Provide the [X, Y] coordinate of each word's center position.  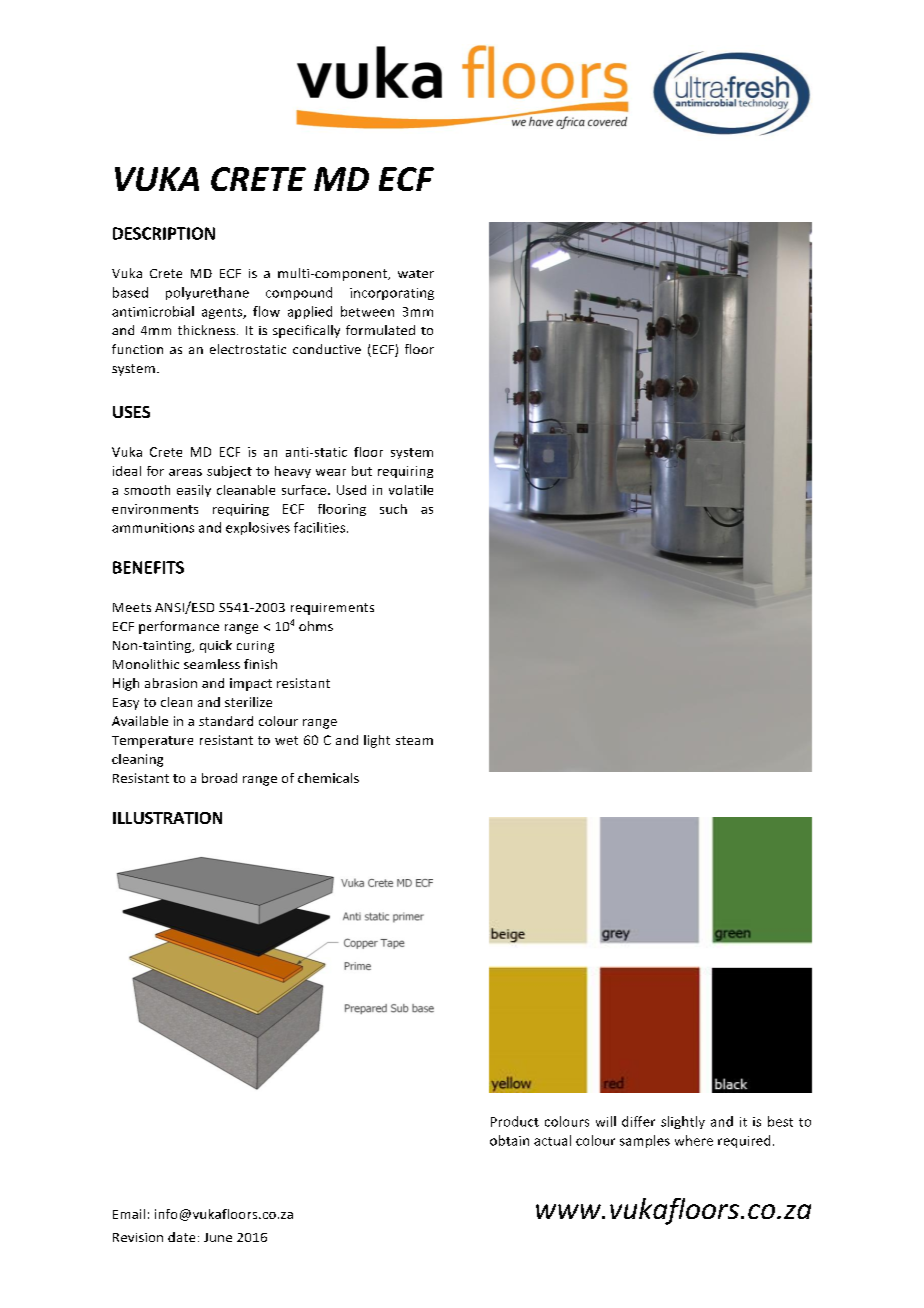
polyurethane [207, 293]
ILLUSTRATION [167, 818]
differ [638, 1121]
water [416, 274]
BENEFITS [148, 567]
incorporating [392, 294]
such [393, 509]
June [218, 1237]
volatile [411, 490]
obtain [509, 1140]
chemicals [328, 778]
